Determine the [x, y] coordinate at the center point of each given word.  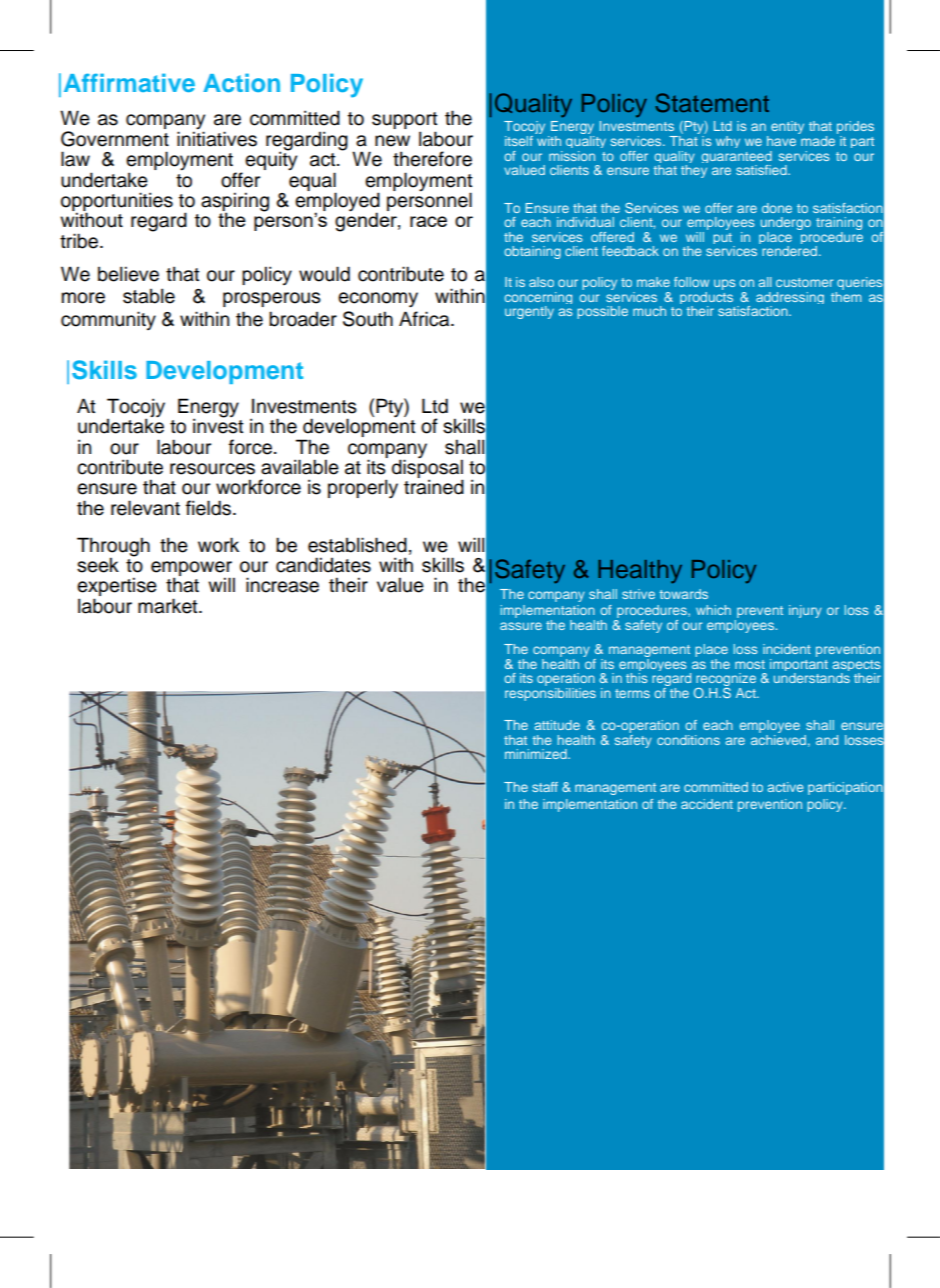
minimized [537, 754]
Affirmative [129, 82]
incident [787, 649]
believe [128, 274]
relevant [145, 508]
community [108, 320]
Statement [712, 103]
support [405, 122]
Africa [425, 319]
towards [684, 594]
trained [434, 487]
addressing [790, 299]
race [428, 221]
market [169, 606]
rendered [789, 251]
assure [521, 626]
